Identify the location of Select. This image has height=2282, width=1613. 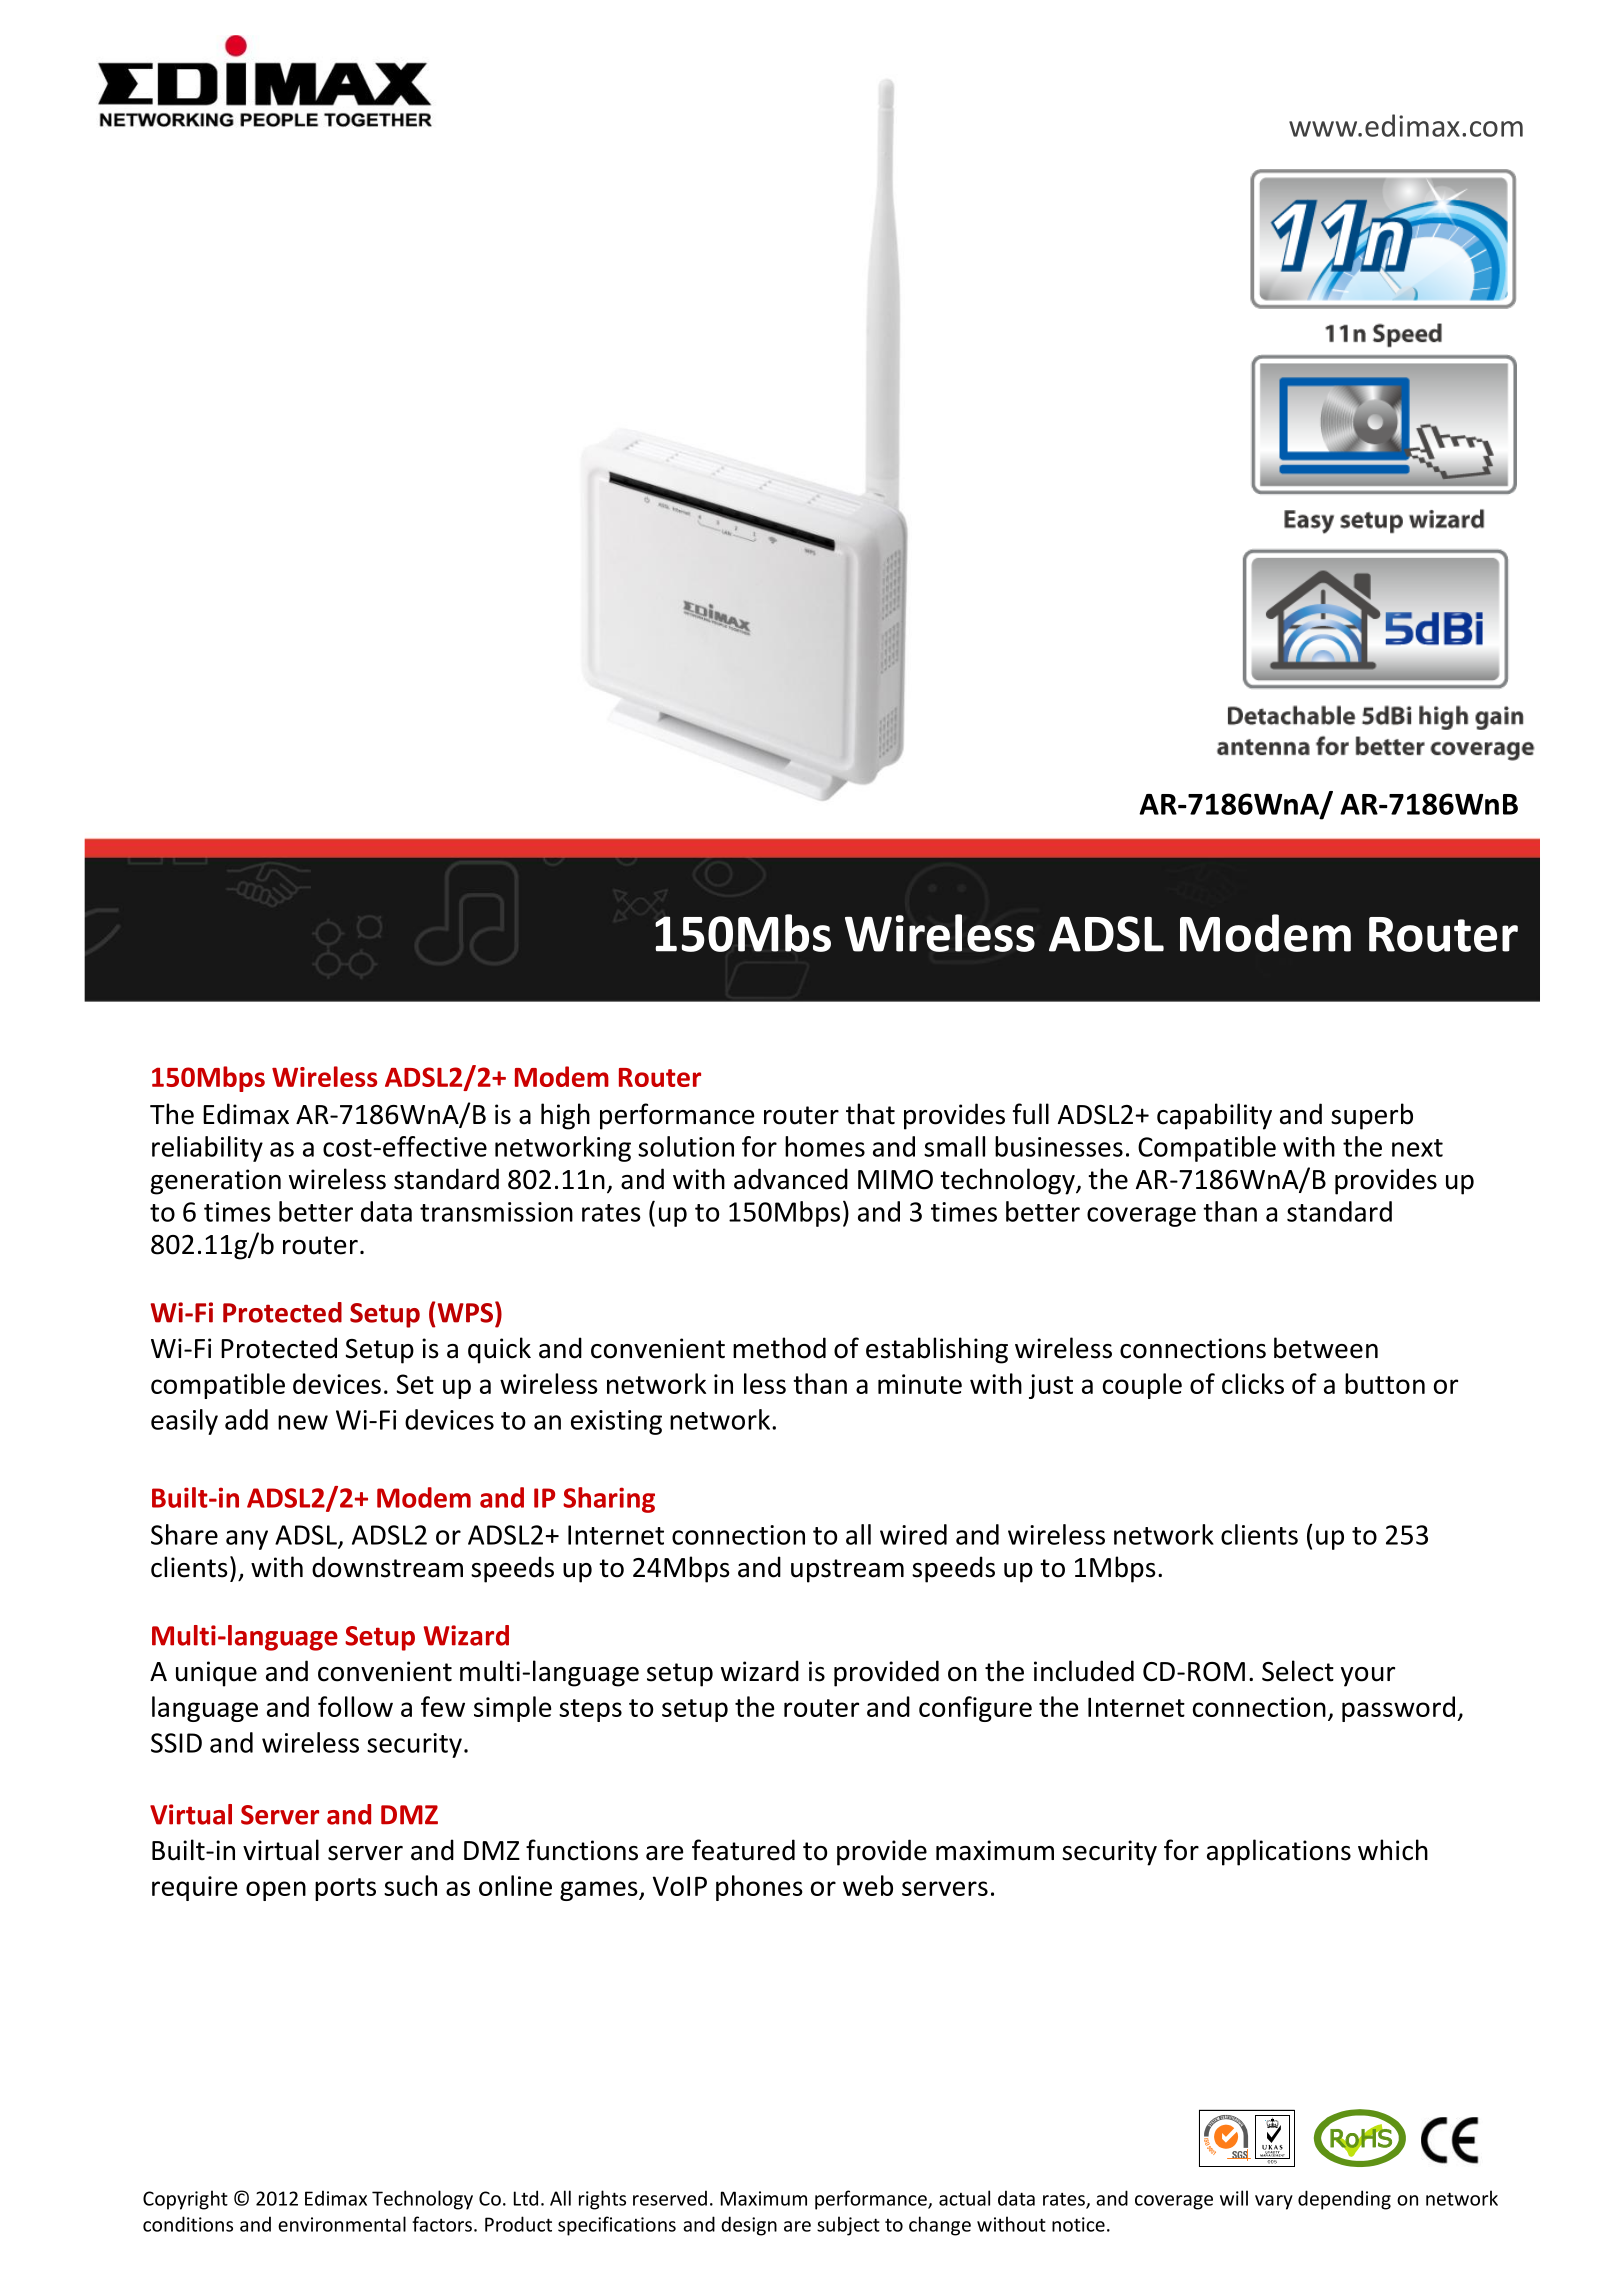
(1298, 1671).
